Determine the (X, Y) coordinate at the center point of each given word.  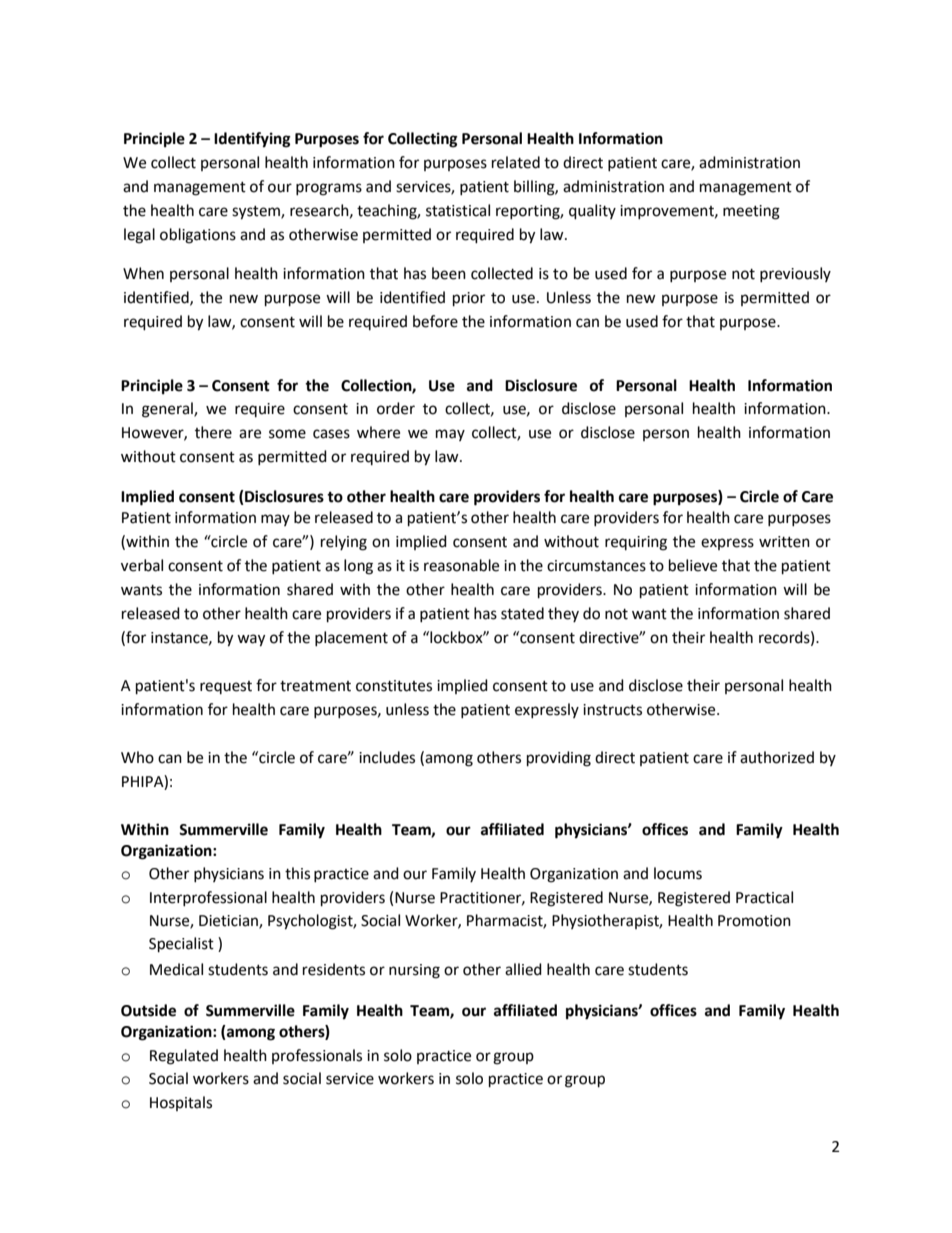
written (784, 542)
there (213, 432)
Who (137, 757)
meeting (751, 212)
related (516, 162)
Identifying (252, 140)
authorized (777, 757)
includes (387, 757)
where (378, 432)
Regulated (184, 1057)
